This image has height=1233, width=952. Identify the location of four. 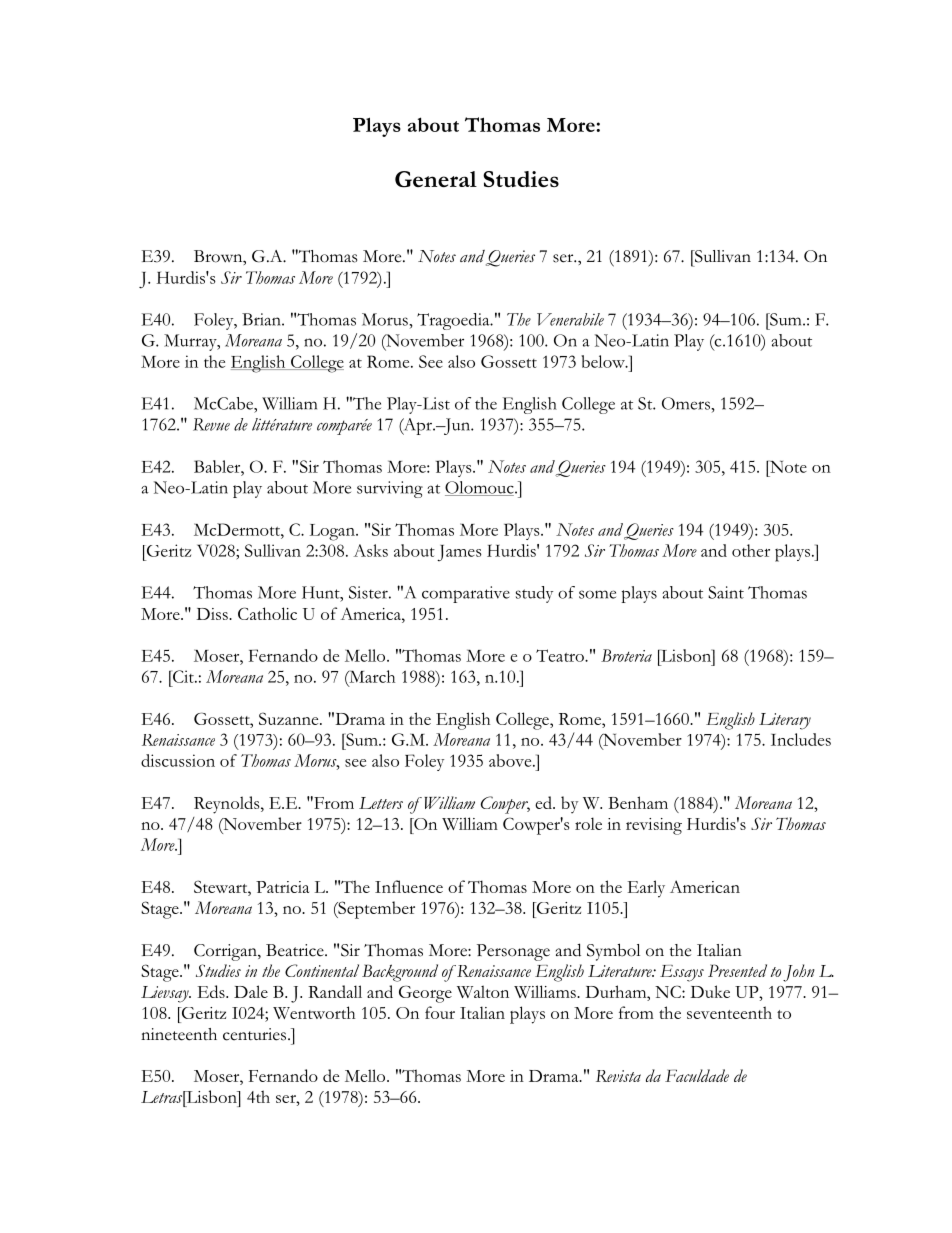
(440, 1012).
